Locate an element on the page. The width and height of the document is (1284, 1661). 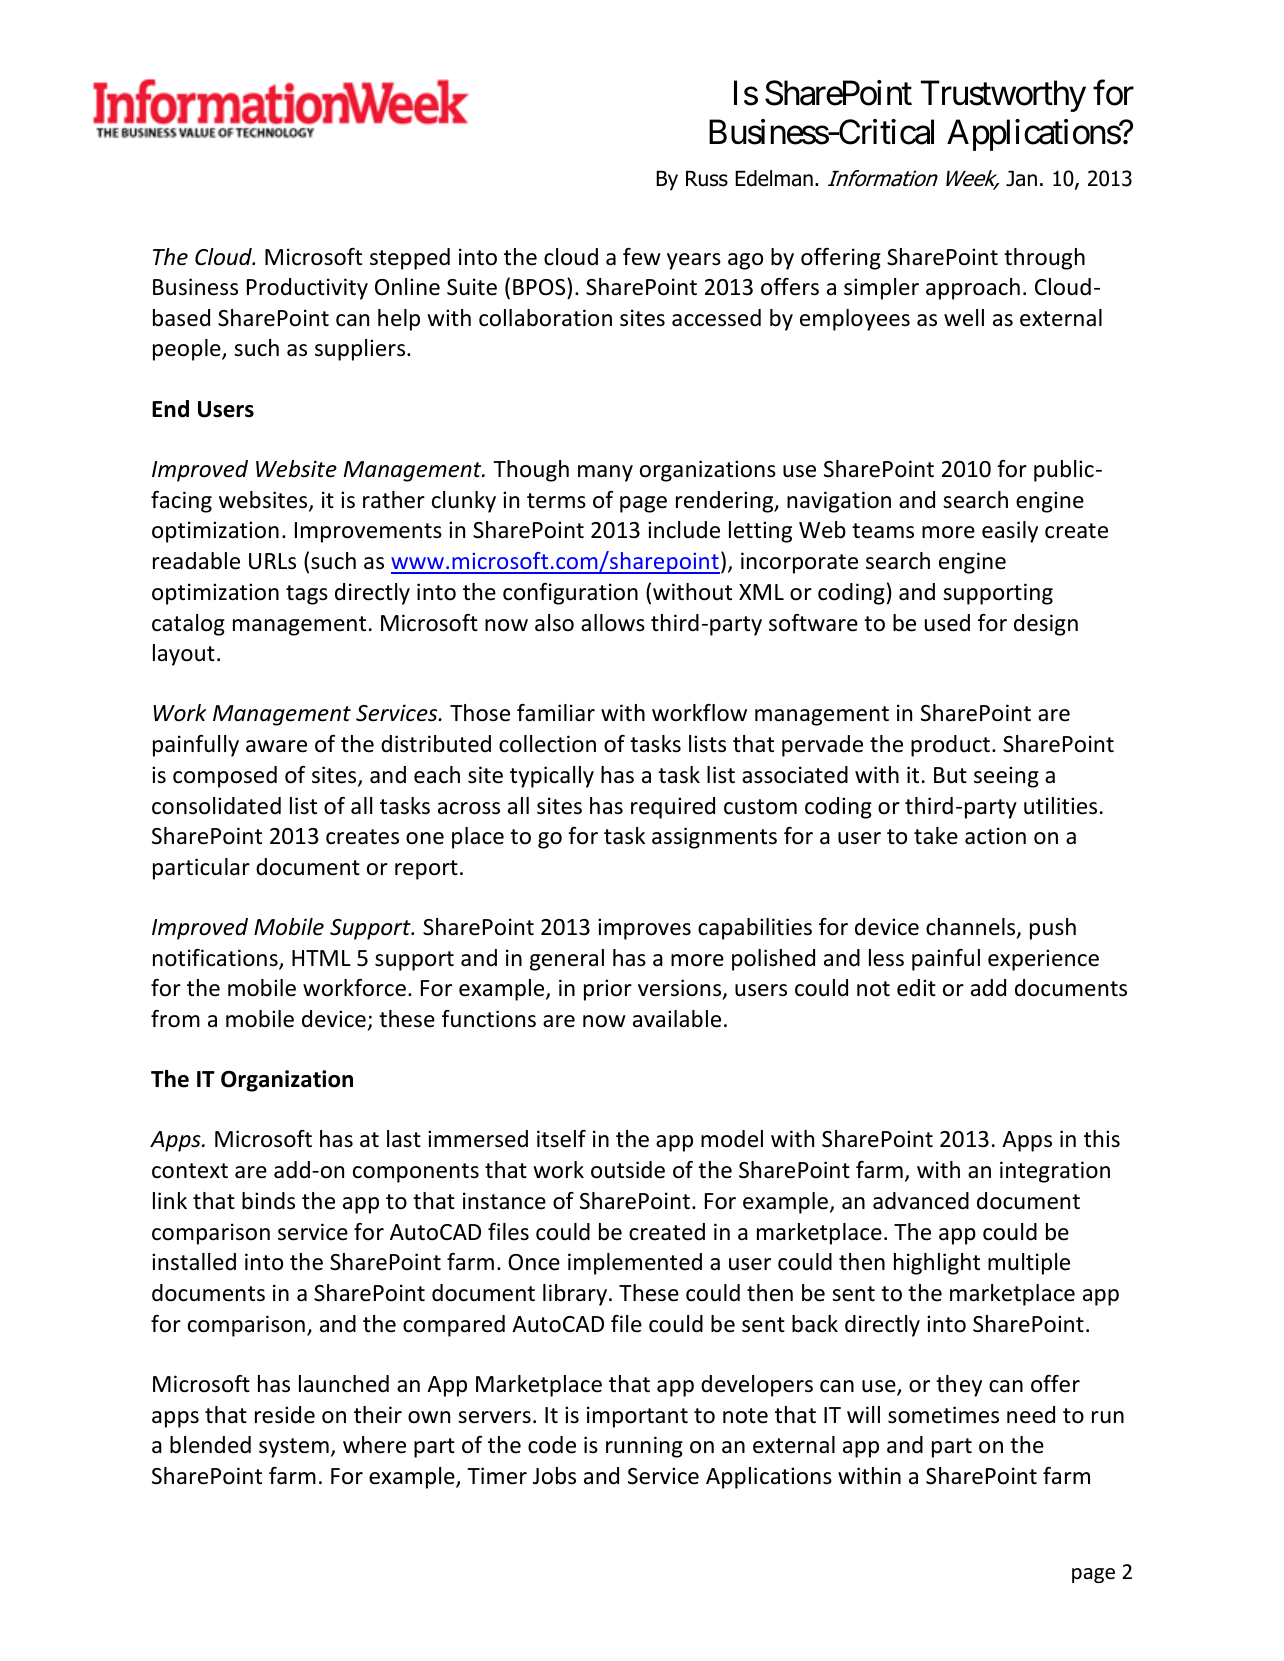
required is located at coordinates (673, 808).
